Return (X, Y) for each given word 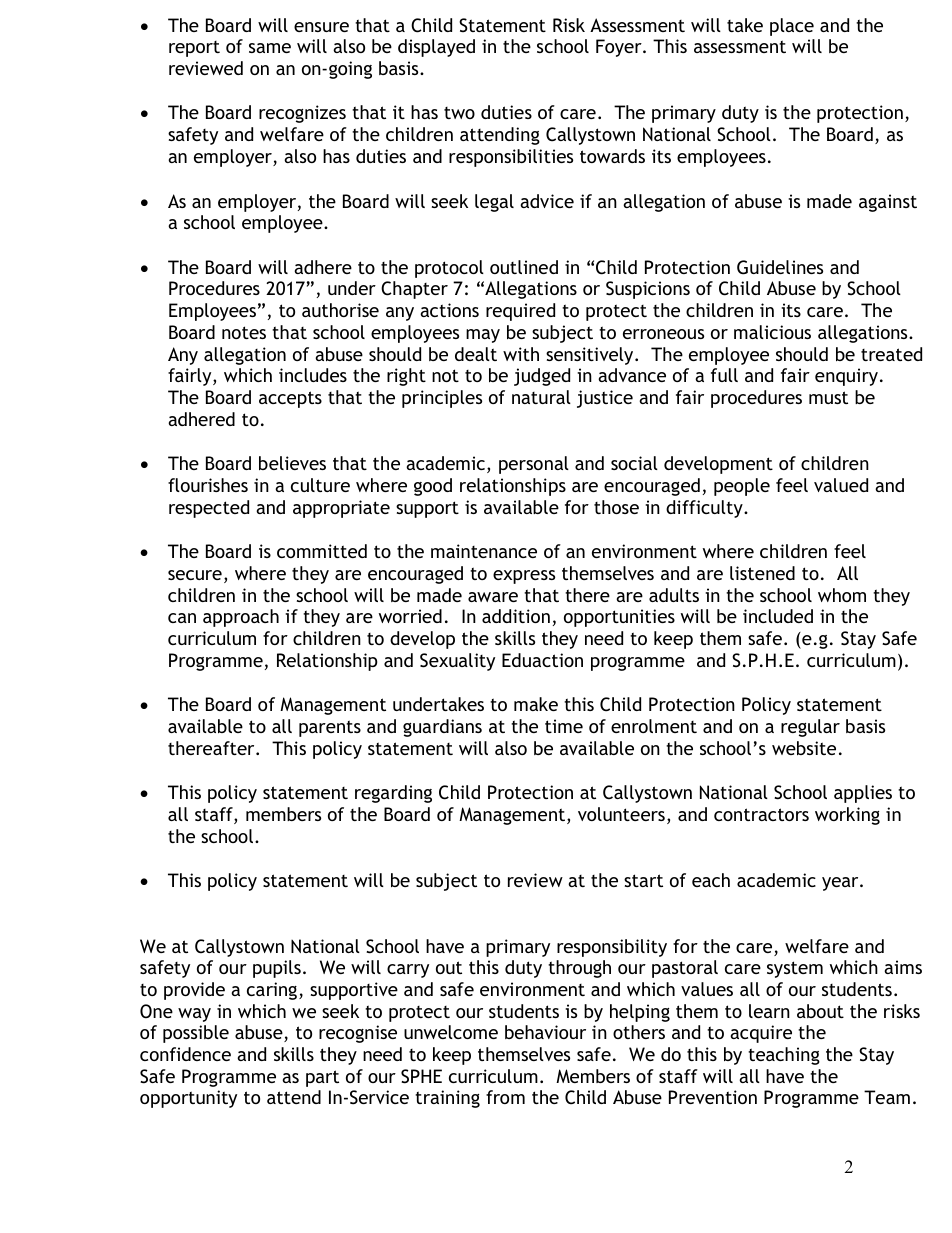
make (536, 704)
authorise (340, 310)
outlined (524, 267)
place (792, 27)
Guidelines (780, 267)
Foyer (620, 48)
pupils (277, 969)
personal (534, 465)
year (841, 884)
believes (292, 463)
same (270, 48)
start (643, 880)
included (778, 616)
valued (841, 485)
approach (241, 618)
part (322, 1078)
